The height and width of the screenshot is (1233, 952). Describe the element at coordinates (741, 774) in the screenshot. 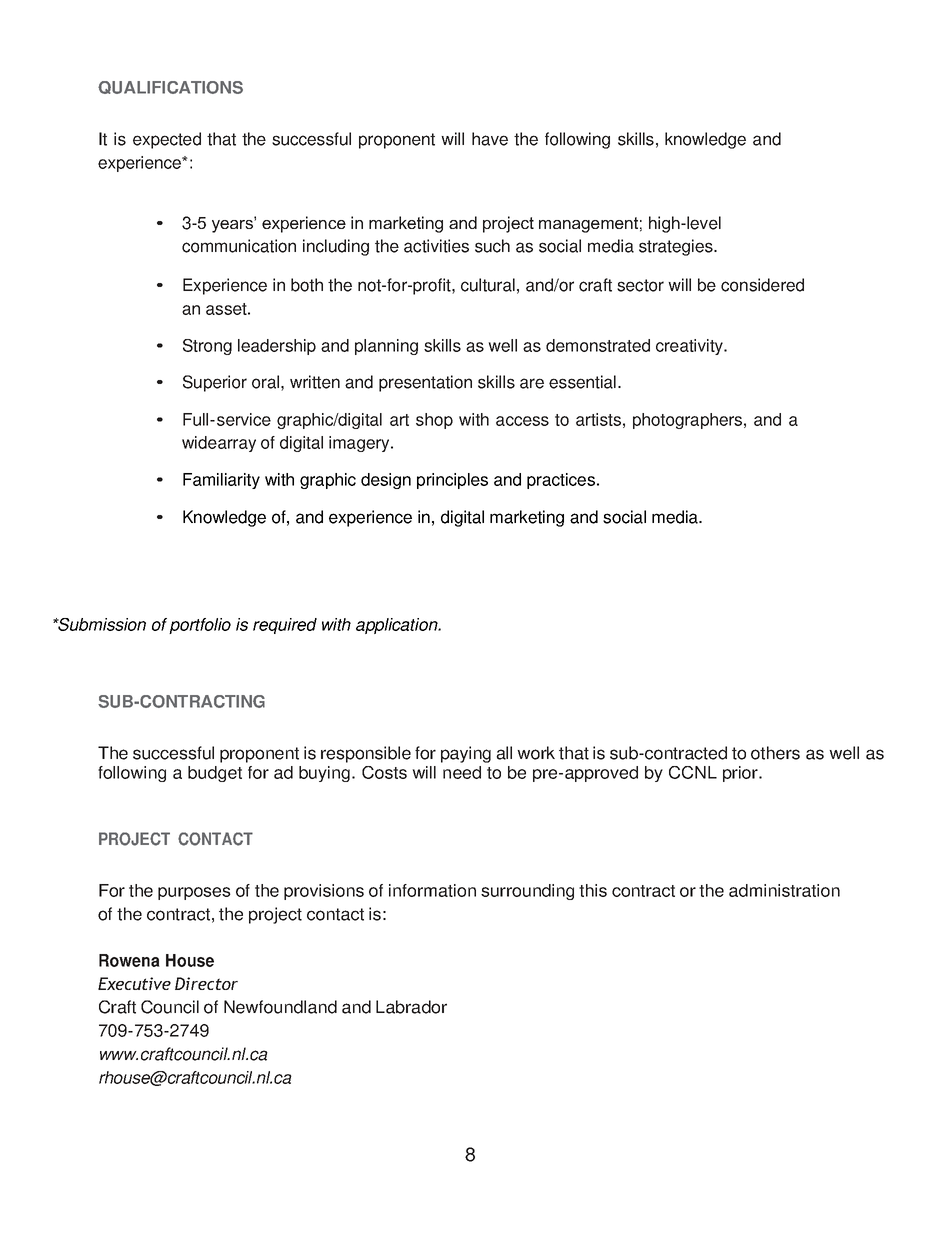

I see `prior` at that location.
